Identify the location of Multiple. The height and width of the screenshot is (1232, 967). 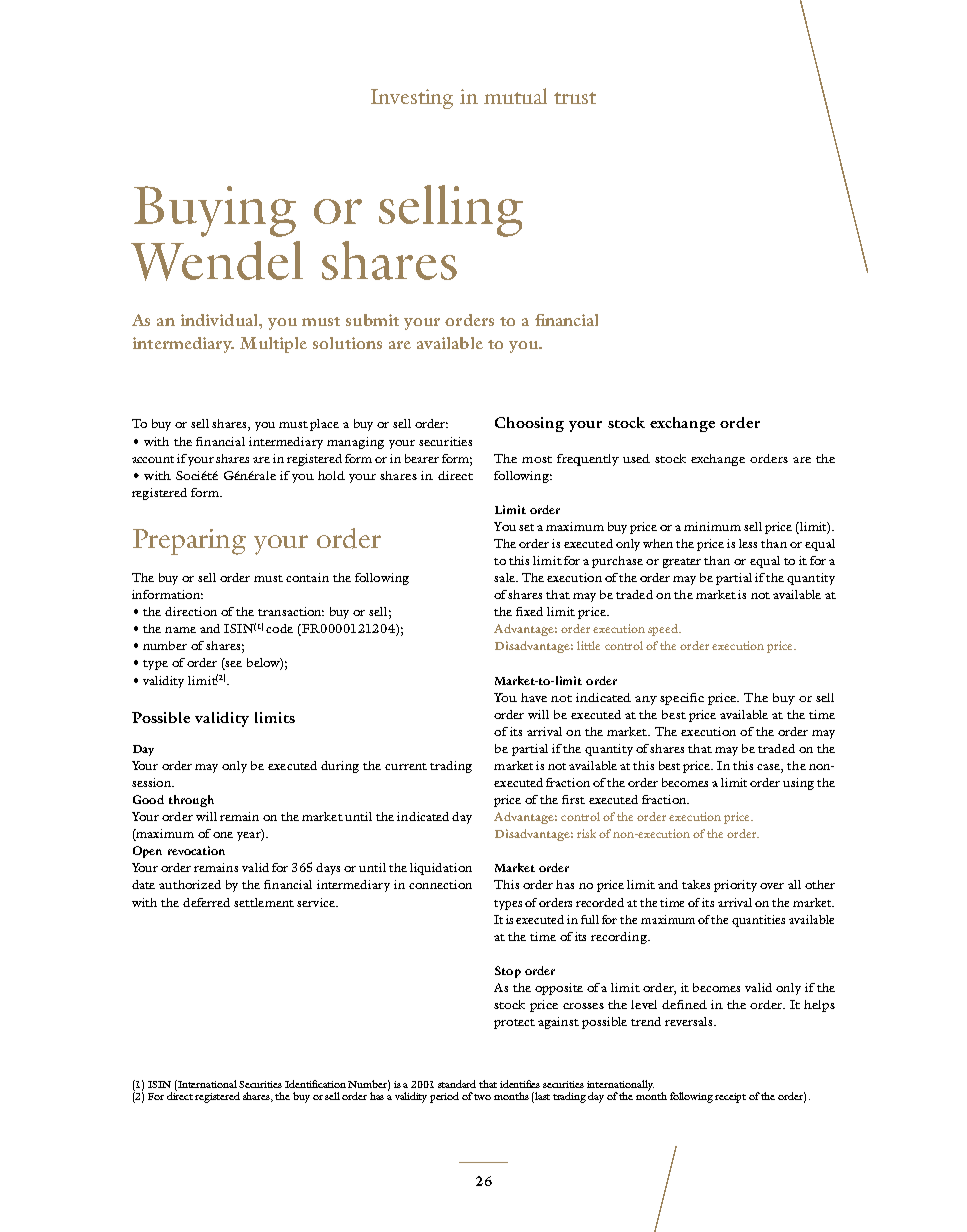
(273, 345).
